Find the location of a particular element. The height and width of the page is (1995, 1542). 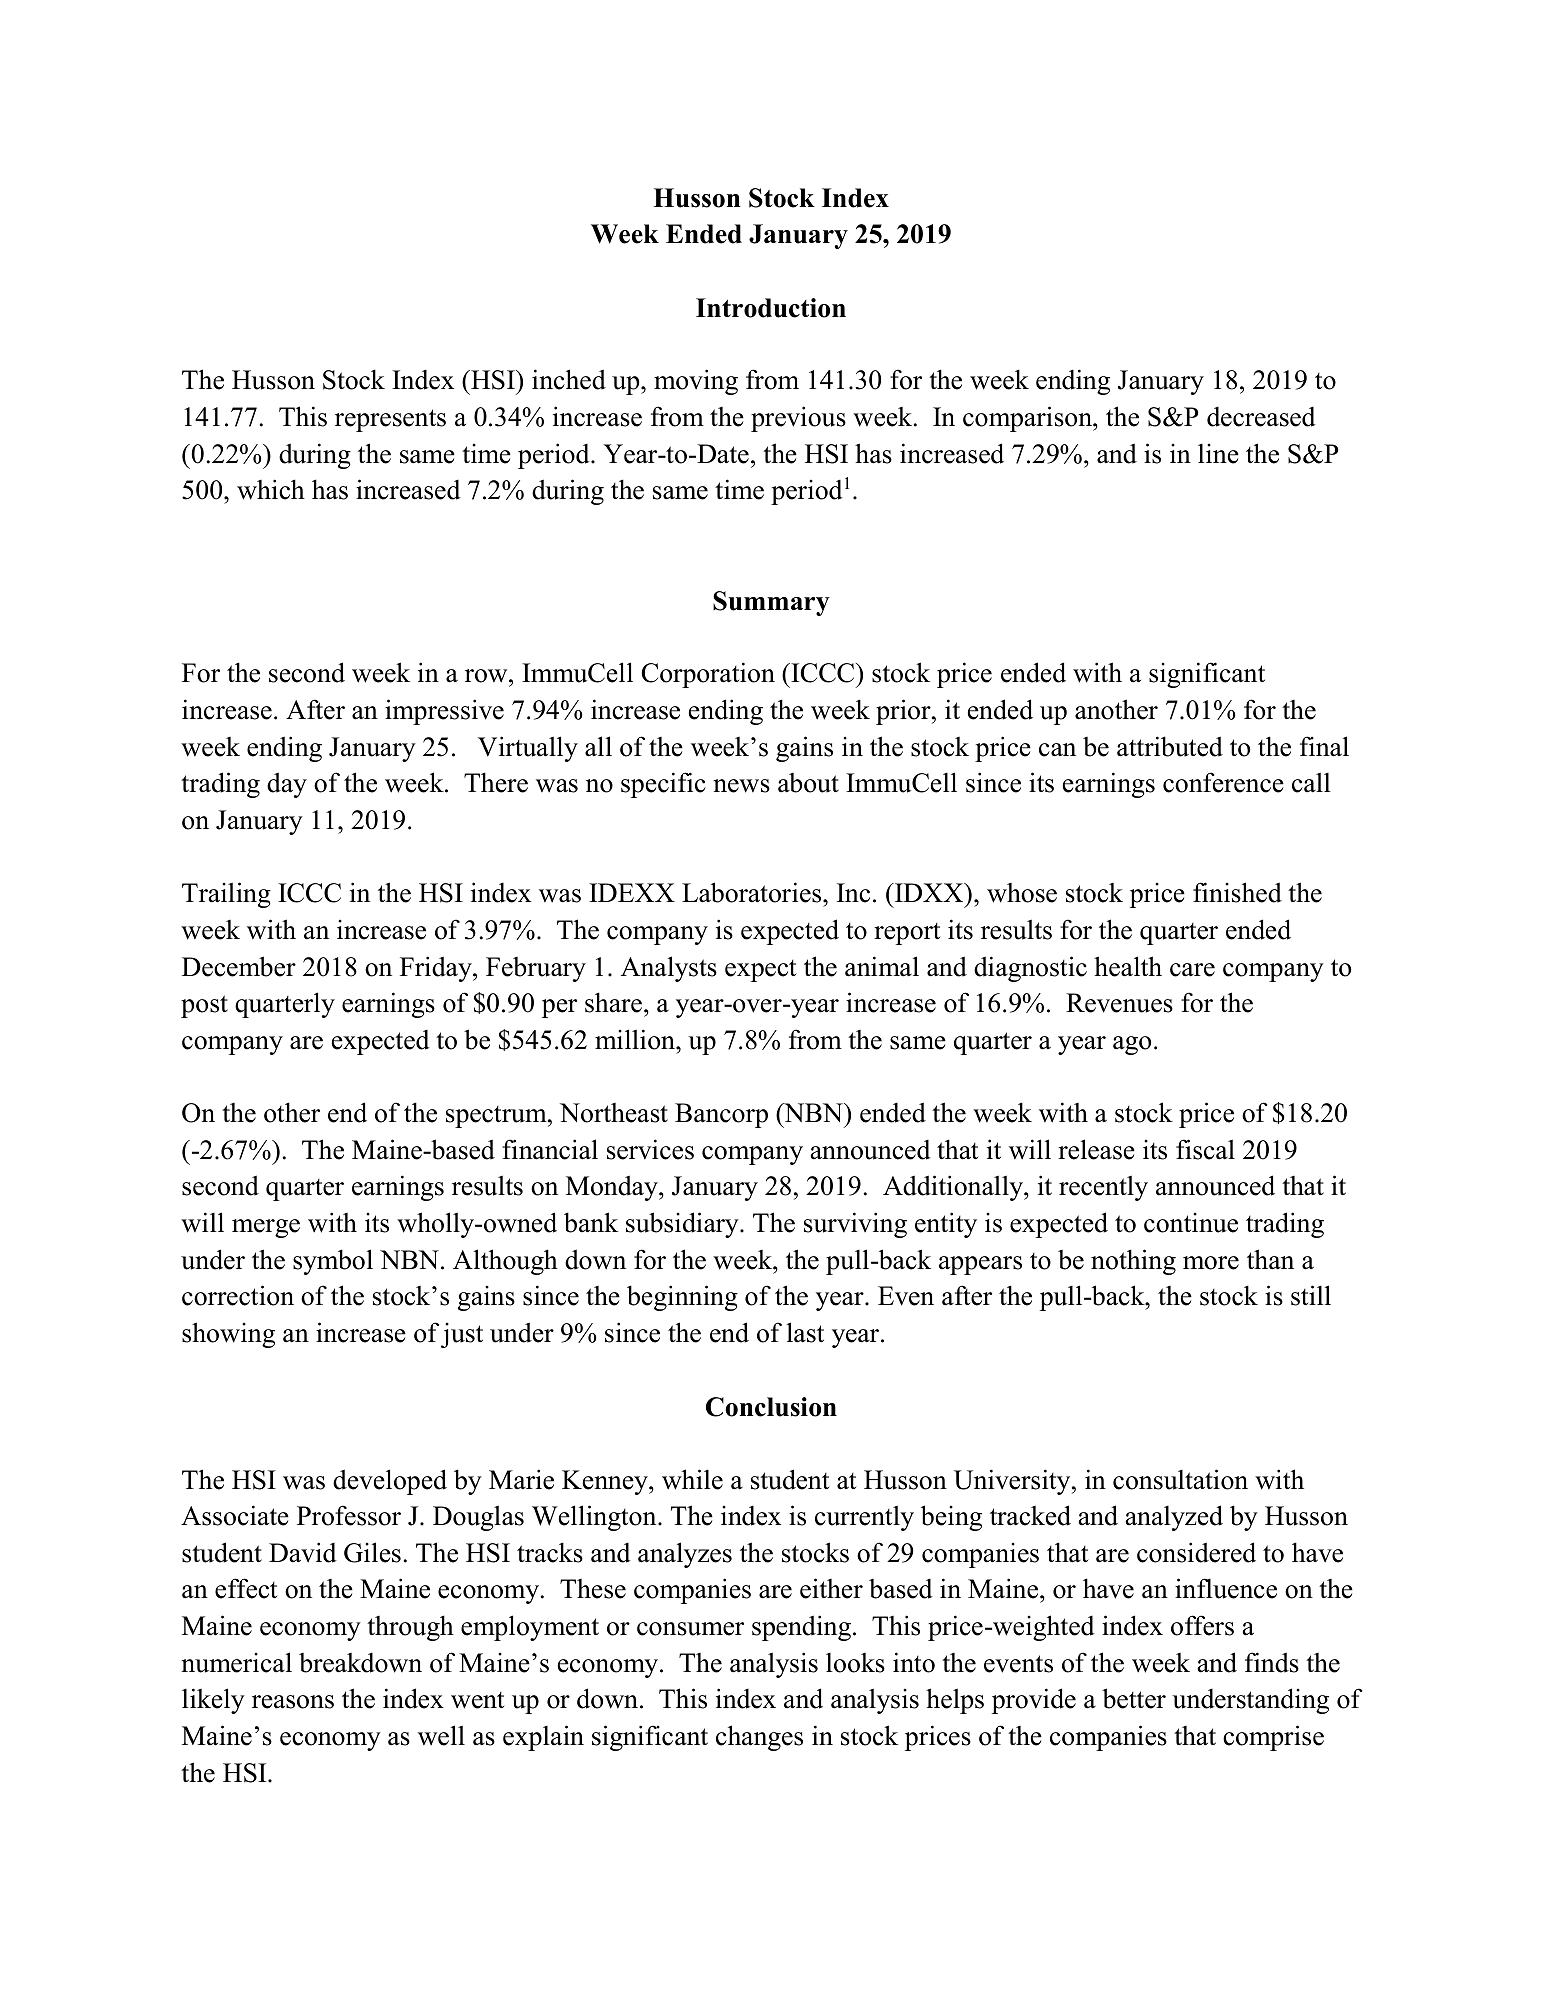

represents is located at coordinates (390, 420).
